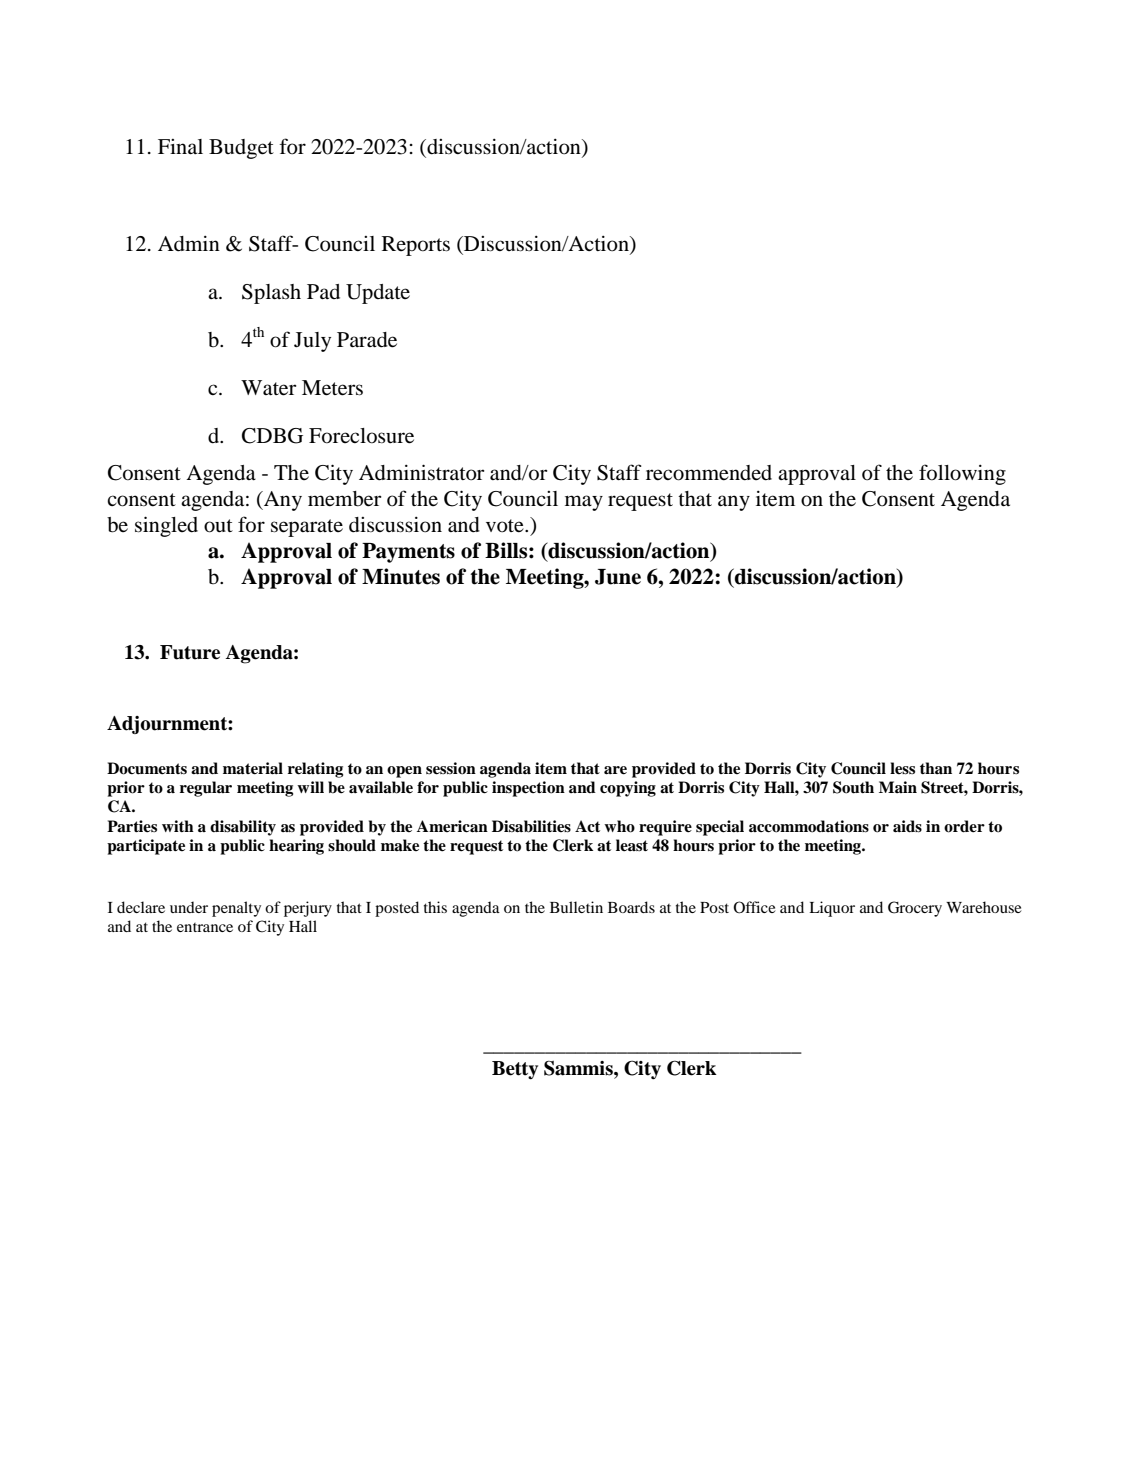  Describe the element at coordinates (515, 1070) in the image. I see `Betty` at that location.
